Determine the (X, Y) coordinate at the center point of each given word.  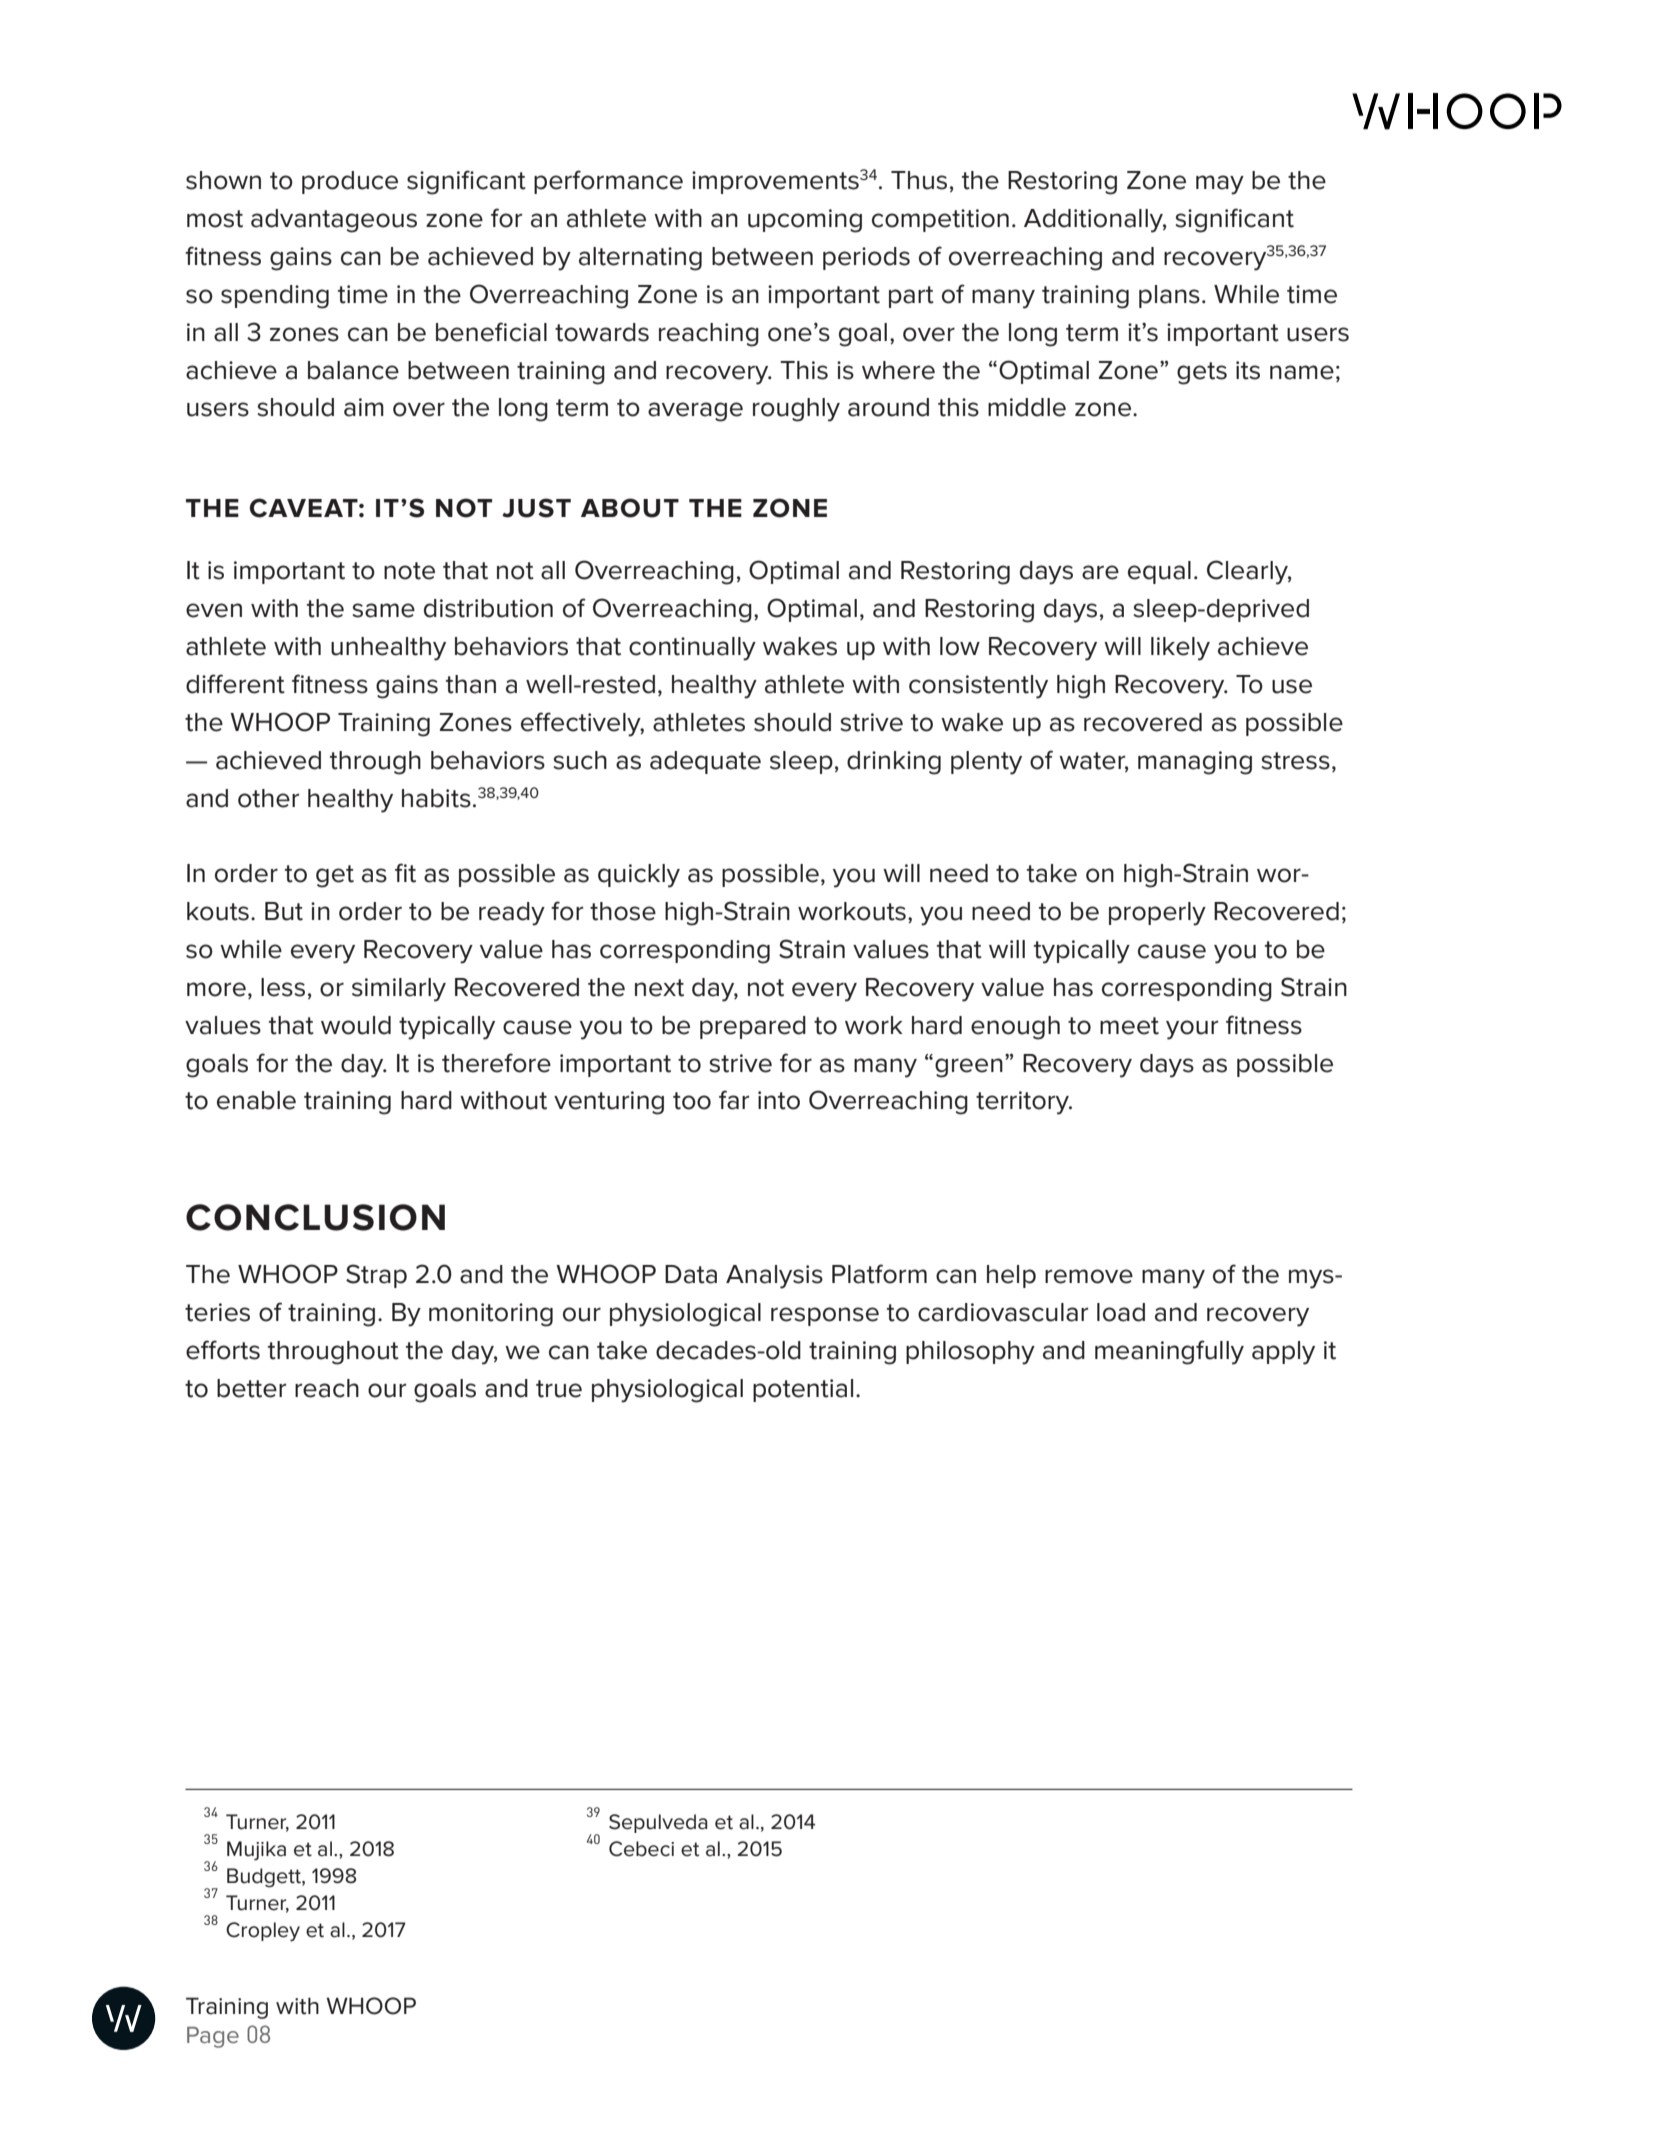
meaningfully (1169, 1352)
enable (256, 1100)
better (251, 1388)
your (1192, 1030)
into (779, 1100)
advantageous (334, 221)
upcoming (805, 221)
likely (1180, 649)
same (383, 610)
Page (213, 2037)
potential (803, 1390)
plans (1169, 296)
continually (692, 649)
